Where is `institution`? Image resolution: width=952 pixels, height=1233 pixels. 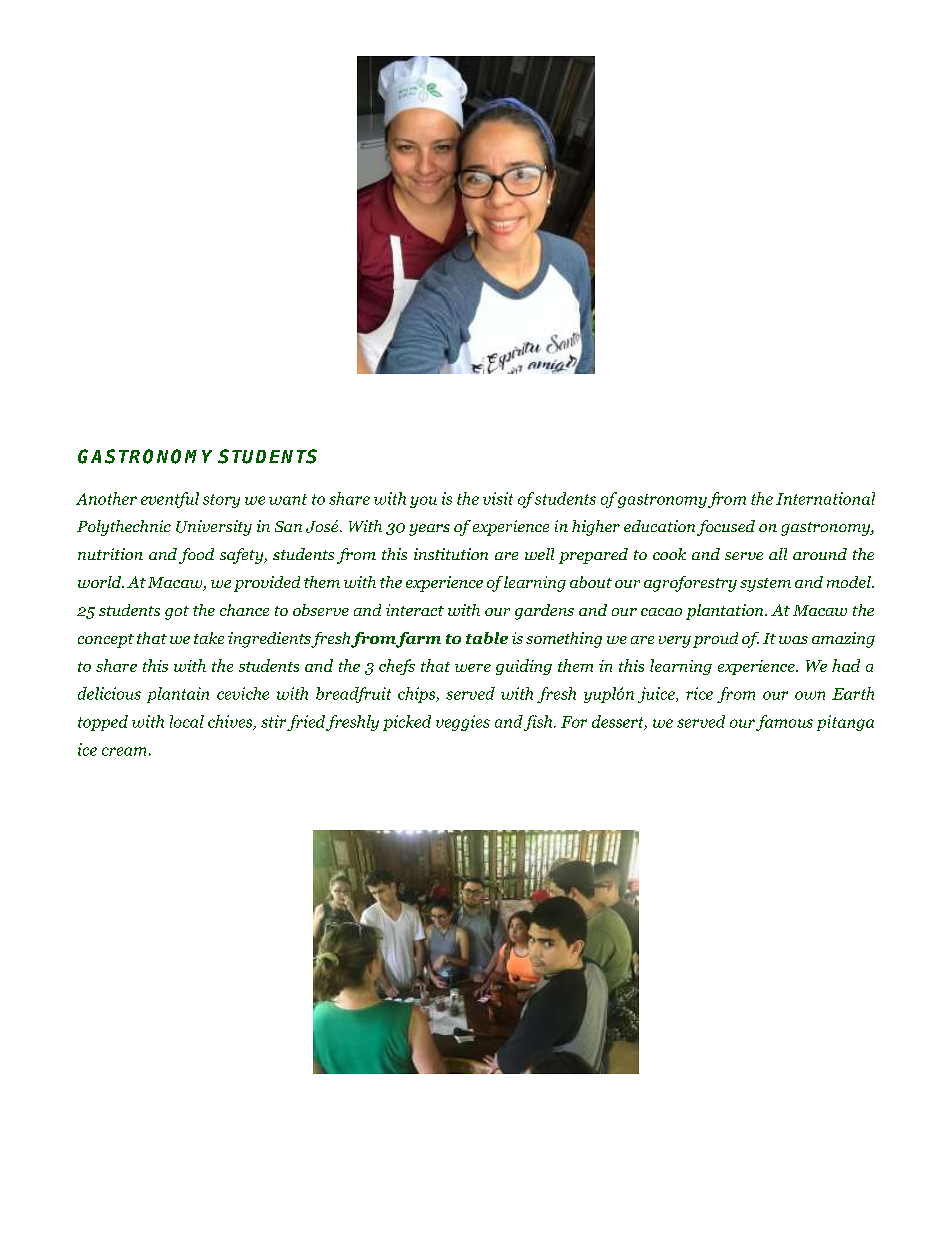 institution is located at coordinates (451, 554).
